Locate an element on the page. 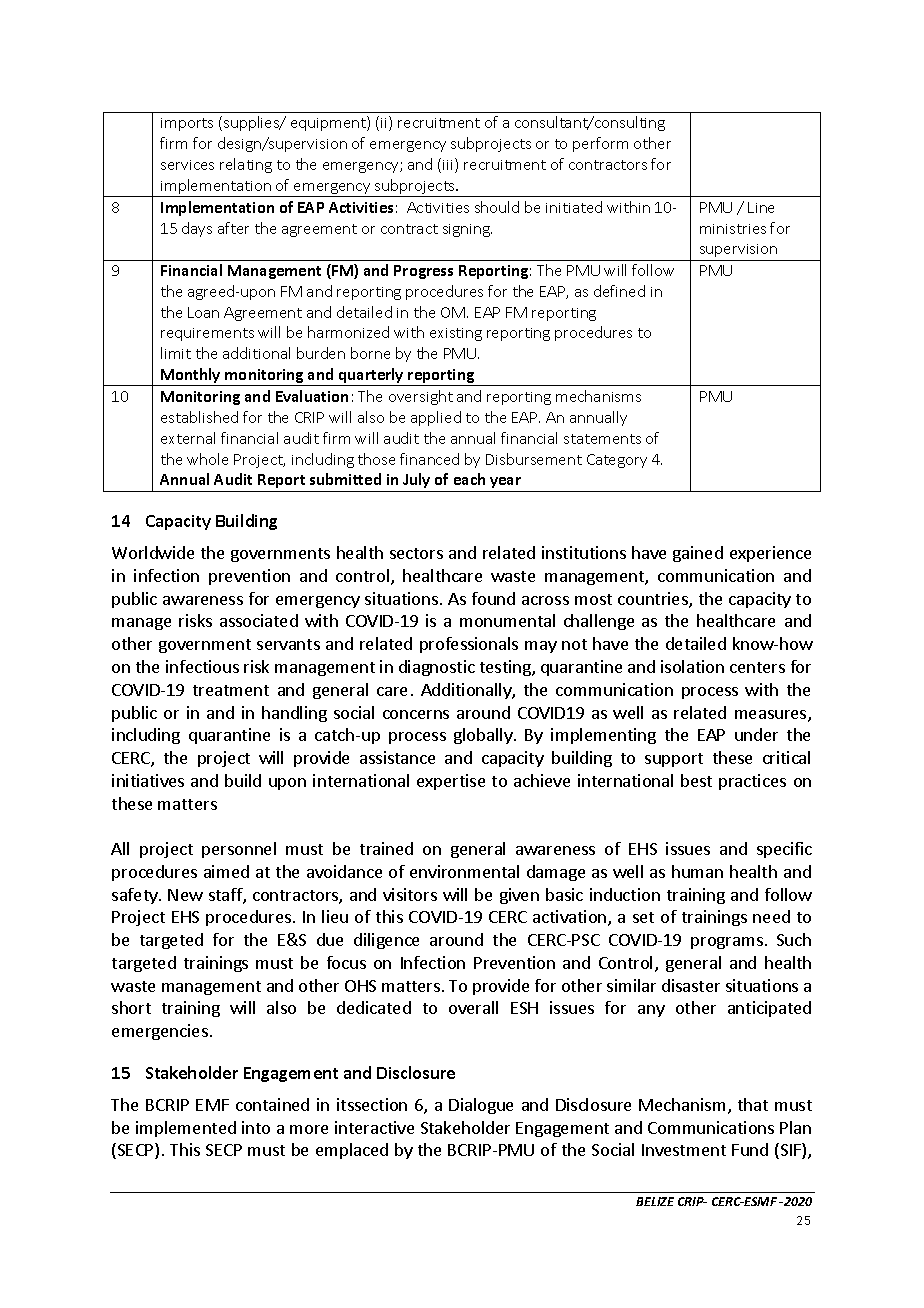  Investment is located at coordinates (684, 1150).
